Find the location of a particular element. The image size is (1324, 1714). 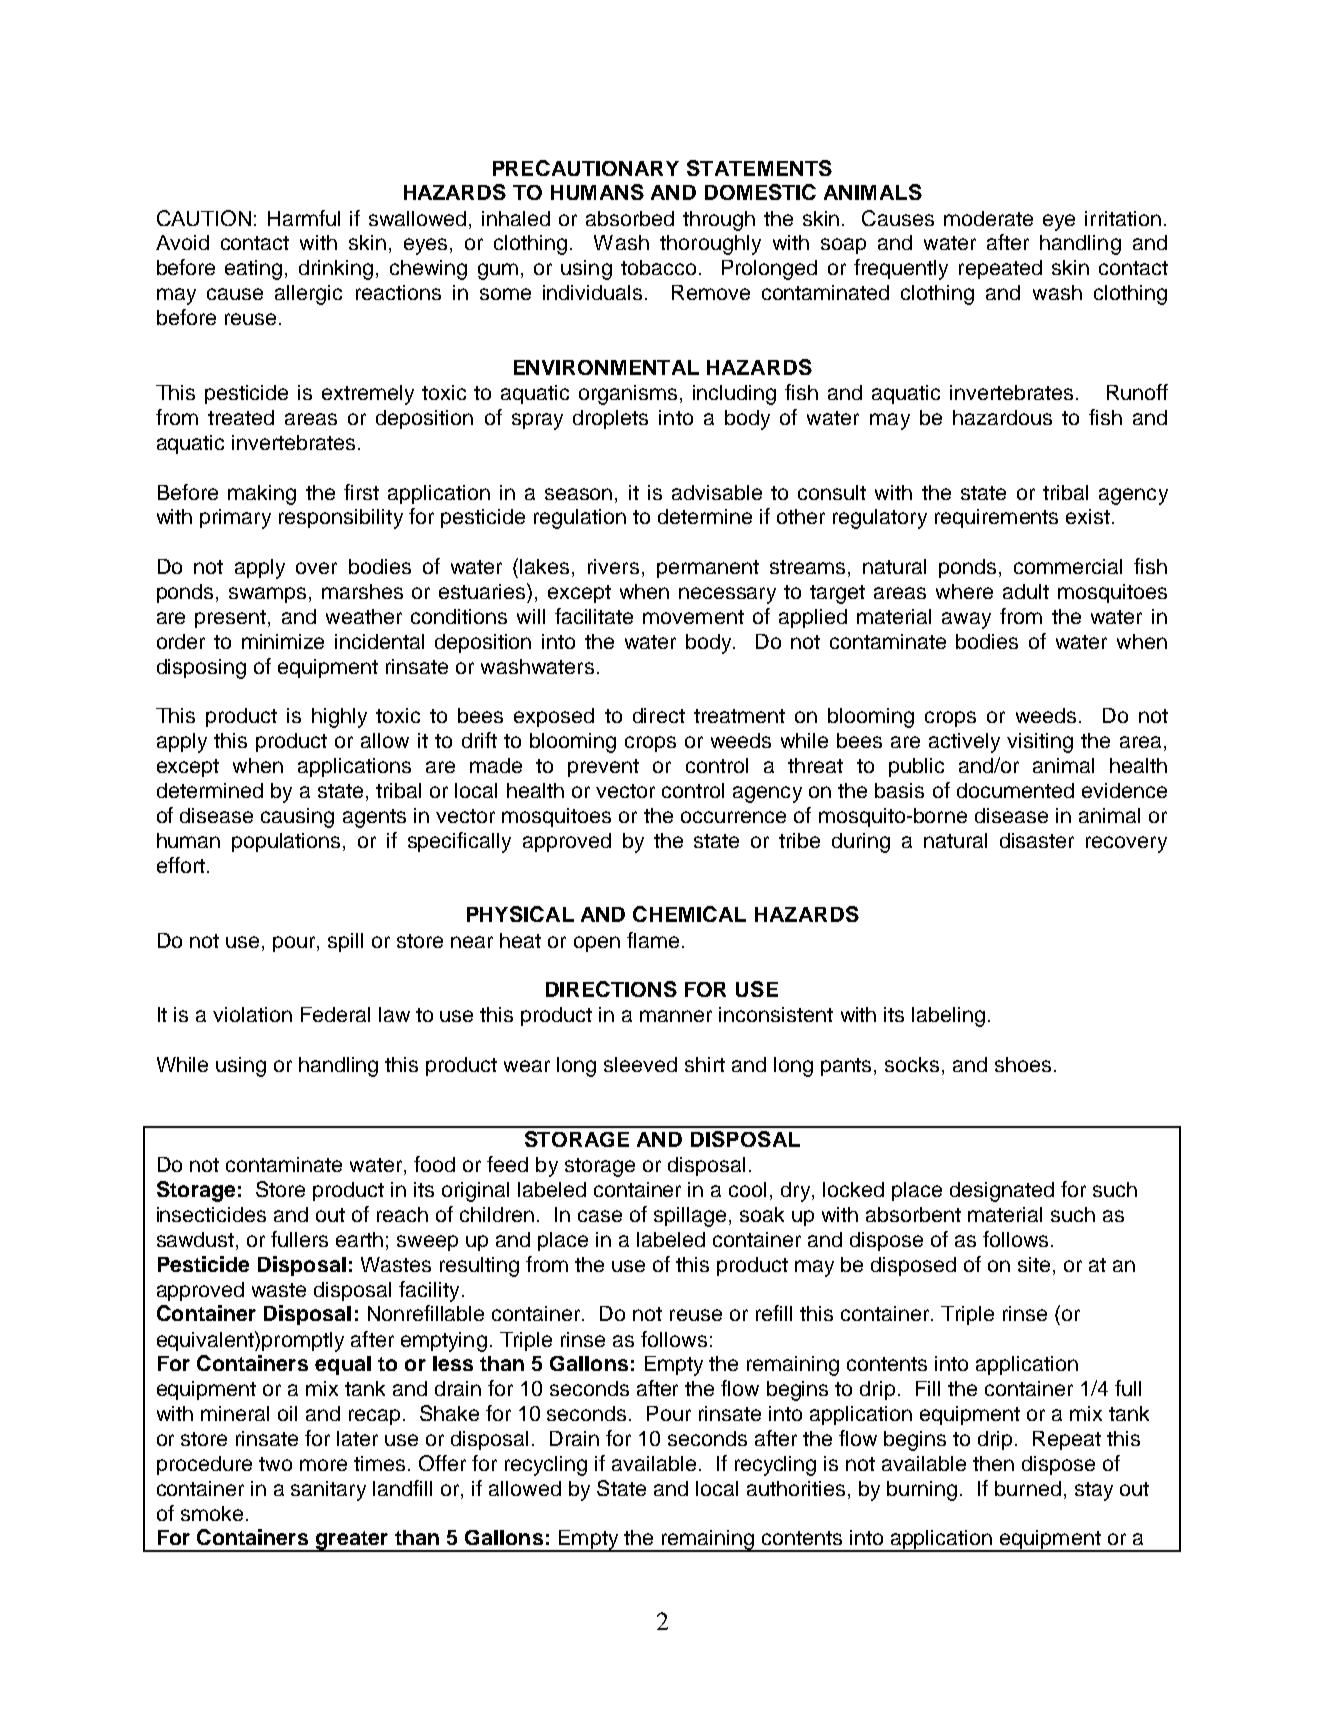

moderate is located at coordinates (988, 218).
